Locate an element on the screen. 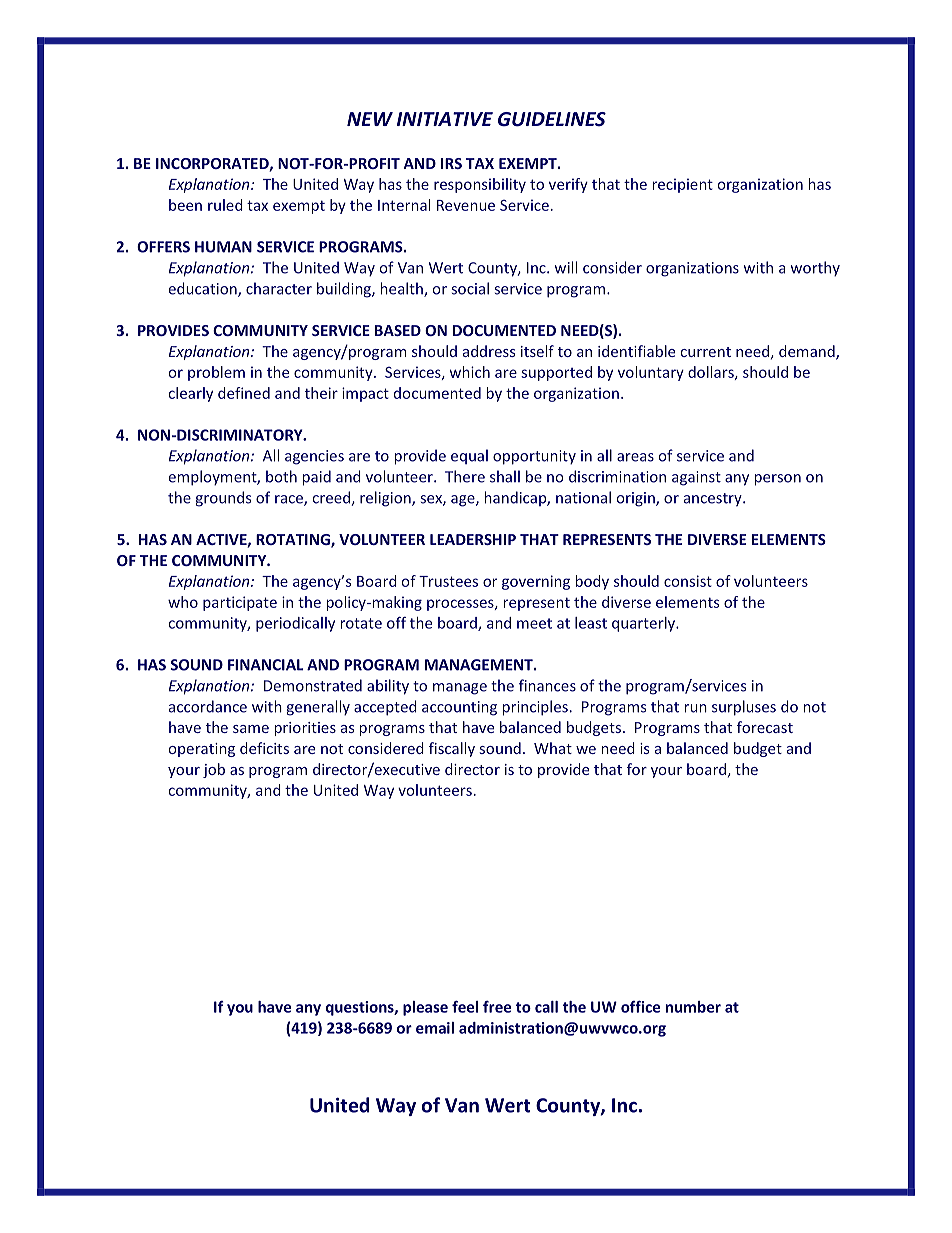  current is located at coordinates (706, 352).
